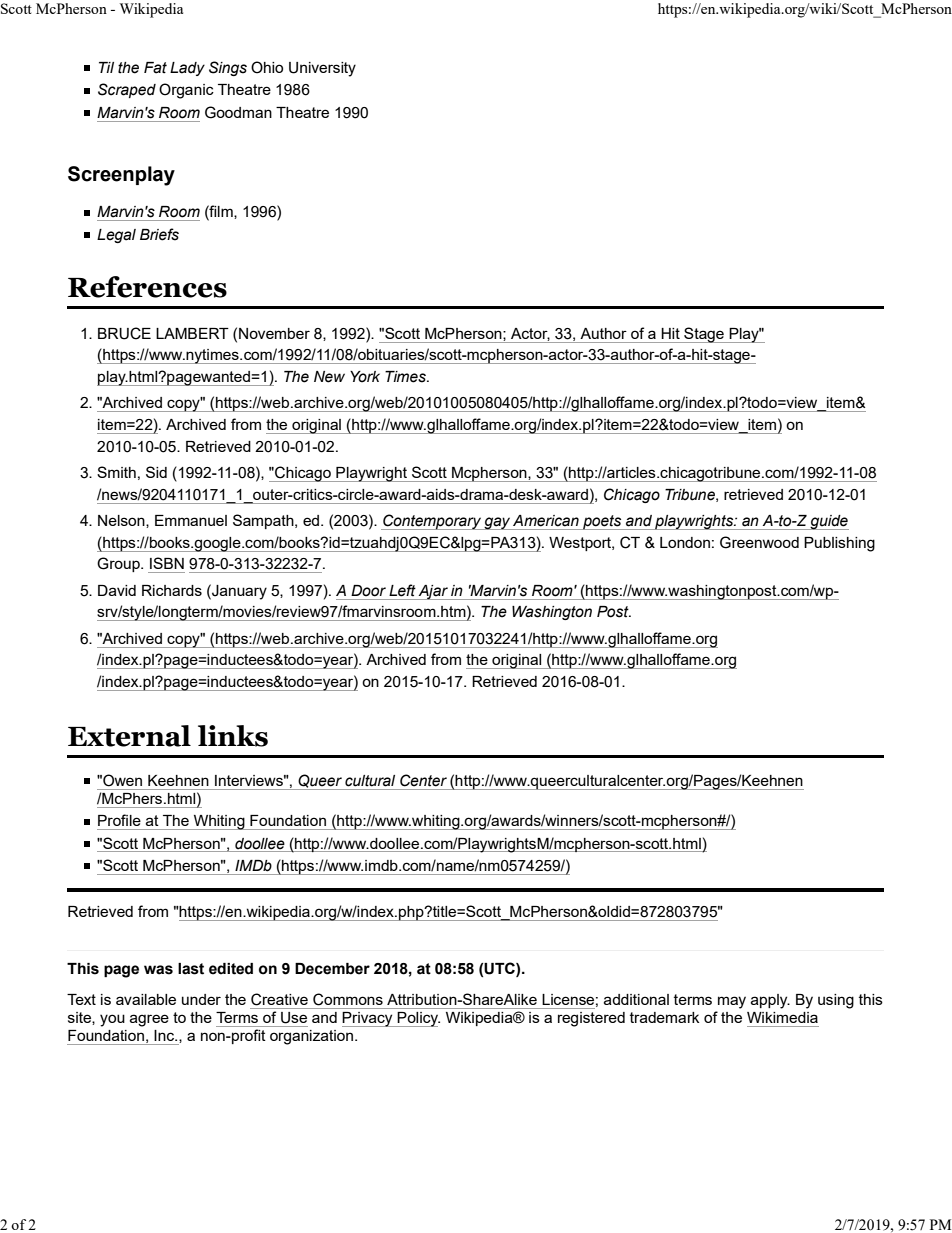 The image size is (952, 1233). Describe the element at coordinates (167, 563) in the screenshot. I see `ISBN` at that location.
